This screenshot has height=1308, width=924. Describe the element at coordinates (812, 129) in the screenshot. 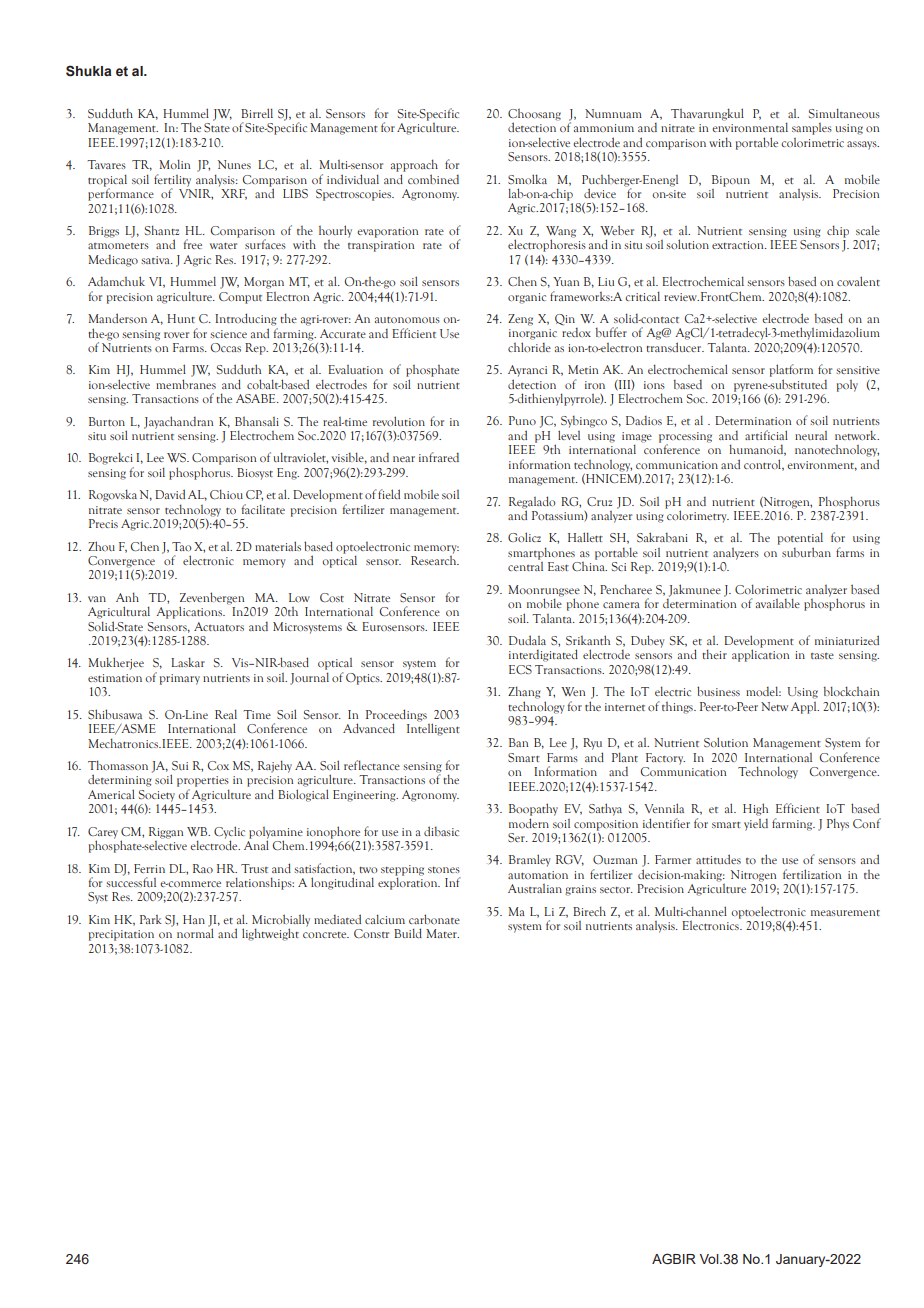

I see `samples` at that location.
